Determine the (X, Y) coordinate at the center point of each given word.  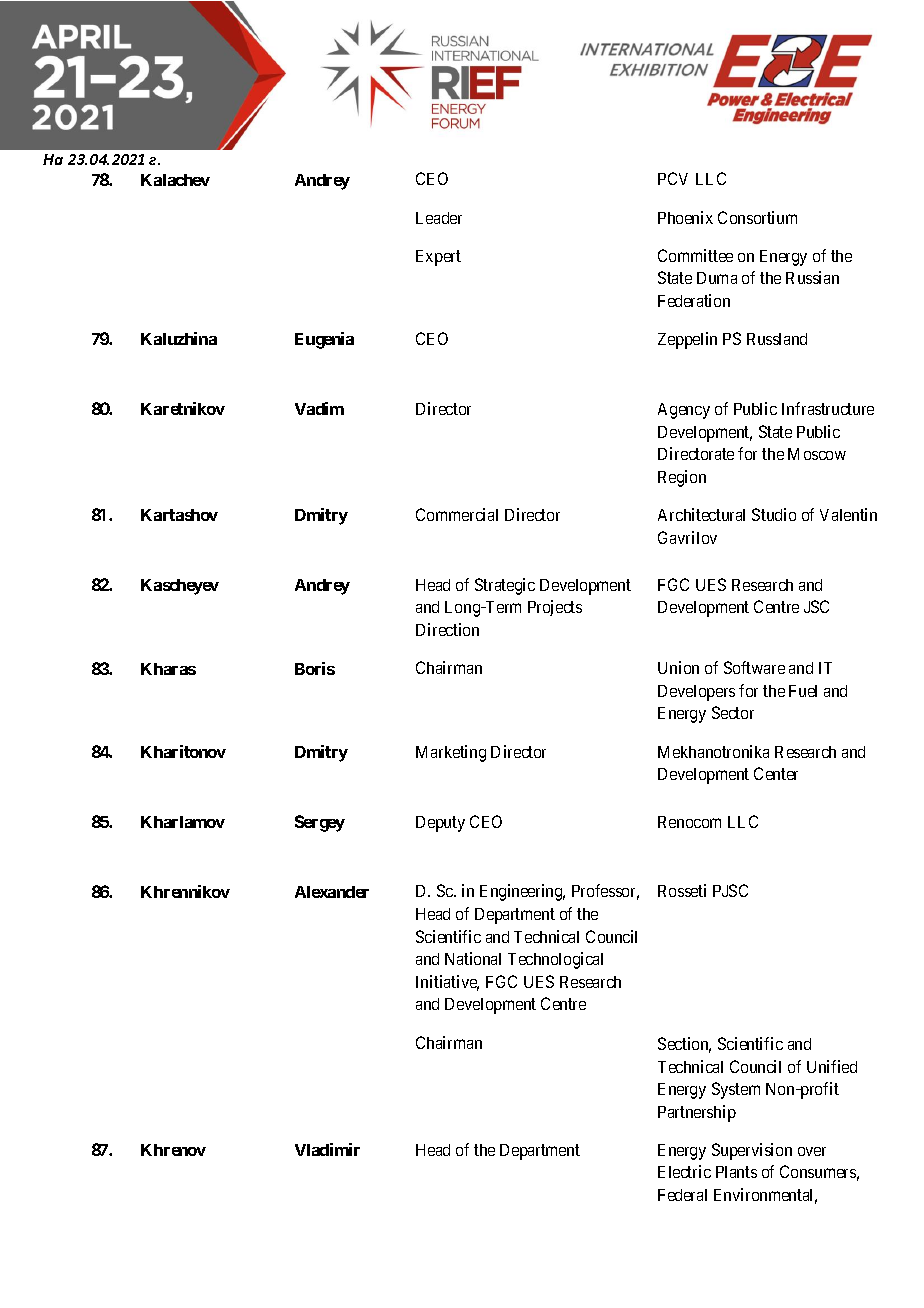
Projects (555, 608)
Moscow (817, 454)
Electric (684, 1171)
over (812, 1151)
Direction (447, 629)
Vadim (319, 408)
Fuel (803, 691)
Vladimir (327, 1149)
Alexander (332, 892)
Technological (555, 960)
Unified (832, 1066)
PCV (673, 178)
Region (682, 478)
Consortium (757, 217)
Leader (439, 218)
